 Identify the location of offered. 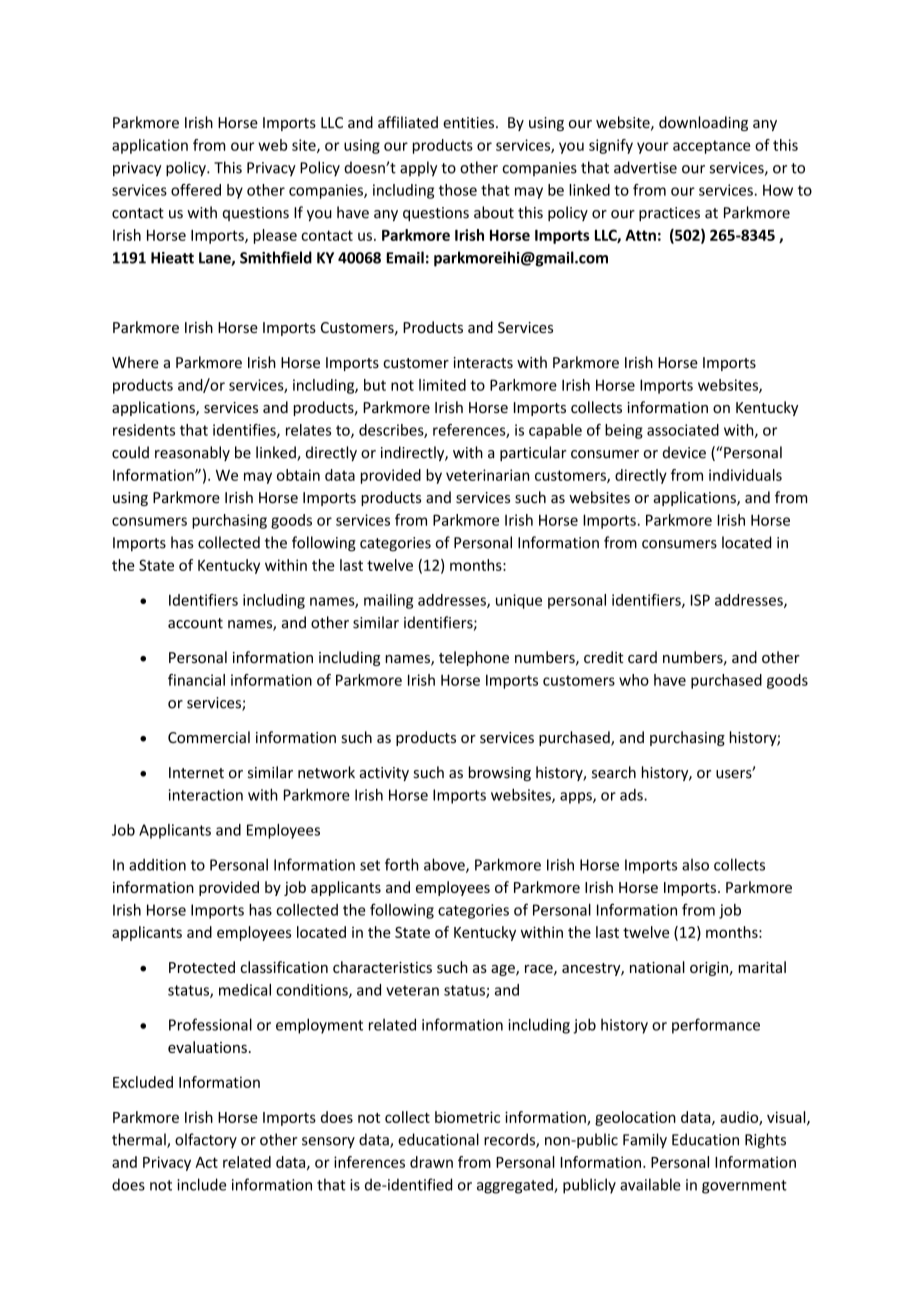
(196, 190).
